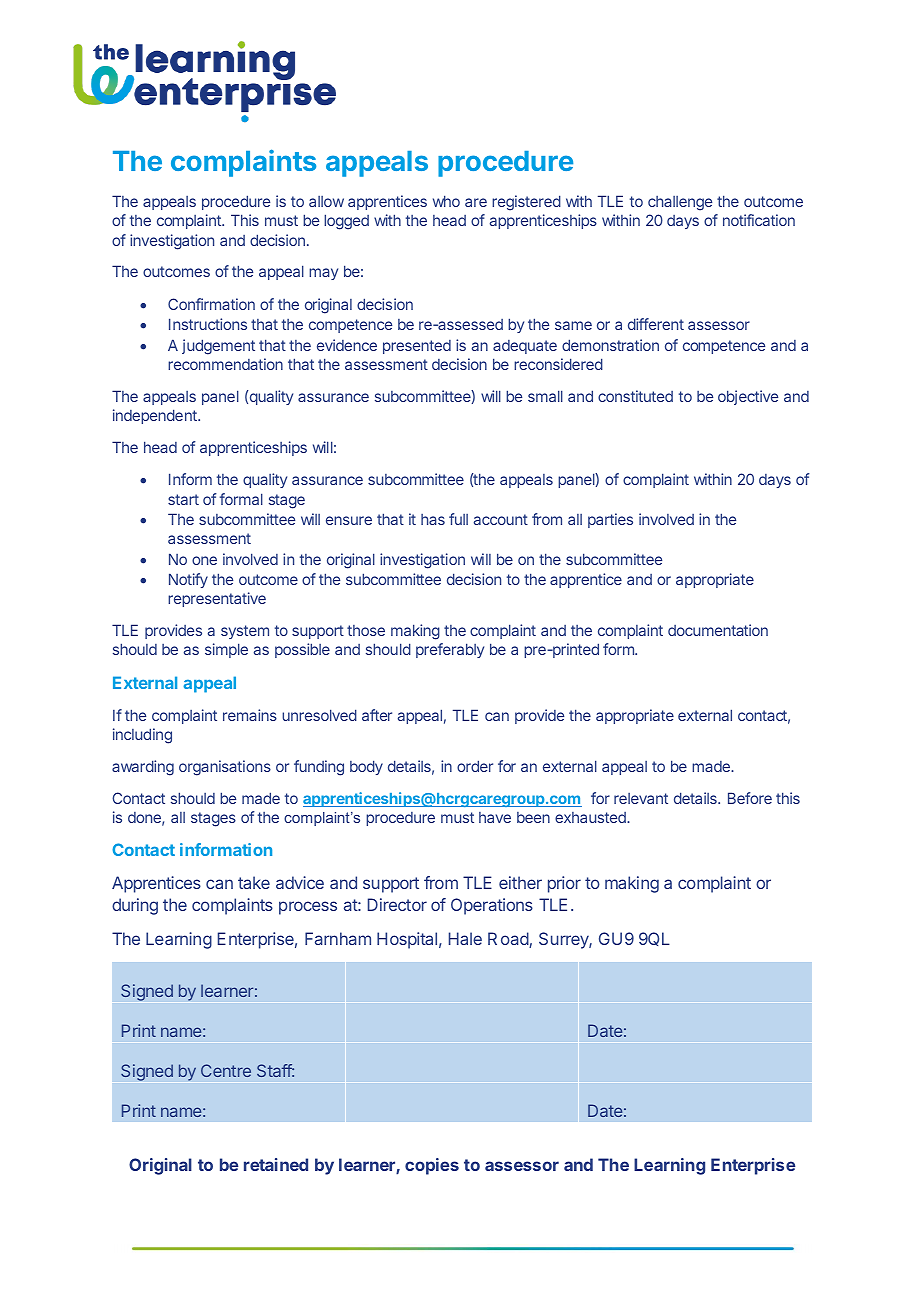 The height and width of the screenshot is (1308, 924). Describe the element at coordinates (183, 499) in the screenshot. I see `start` at that location.
